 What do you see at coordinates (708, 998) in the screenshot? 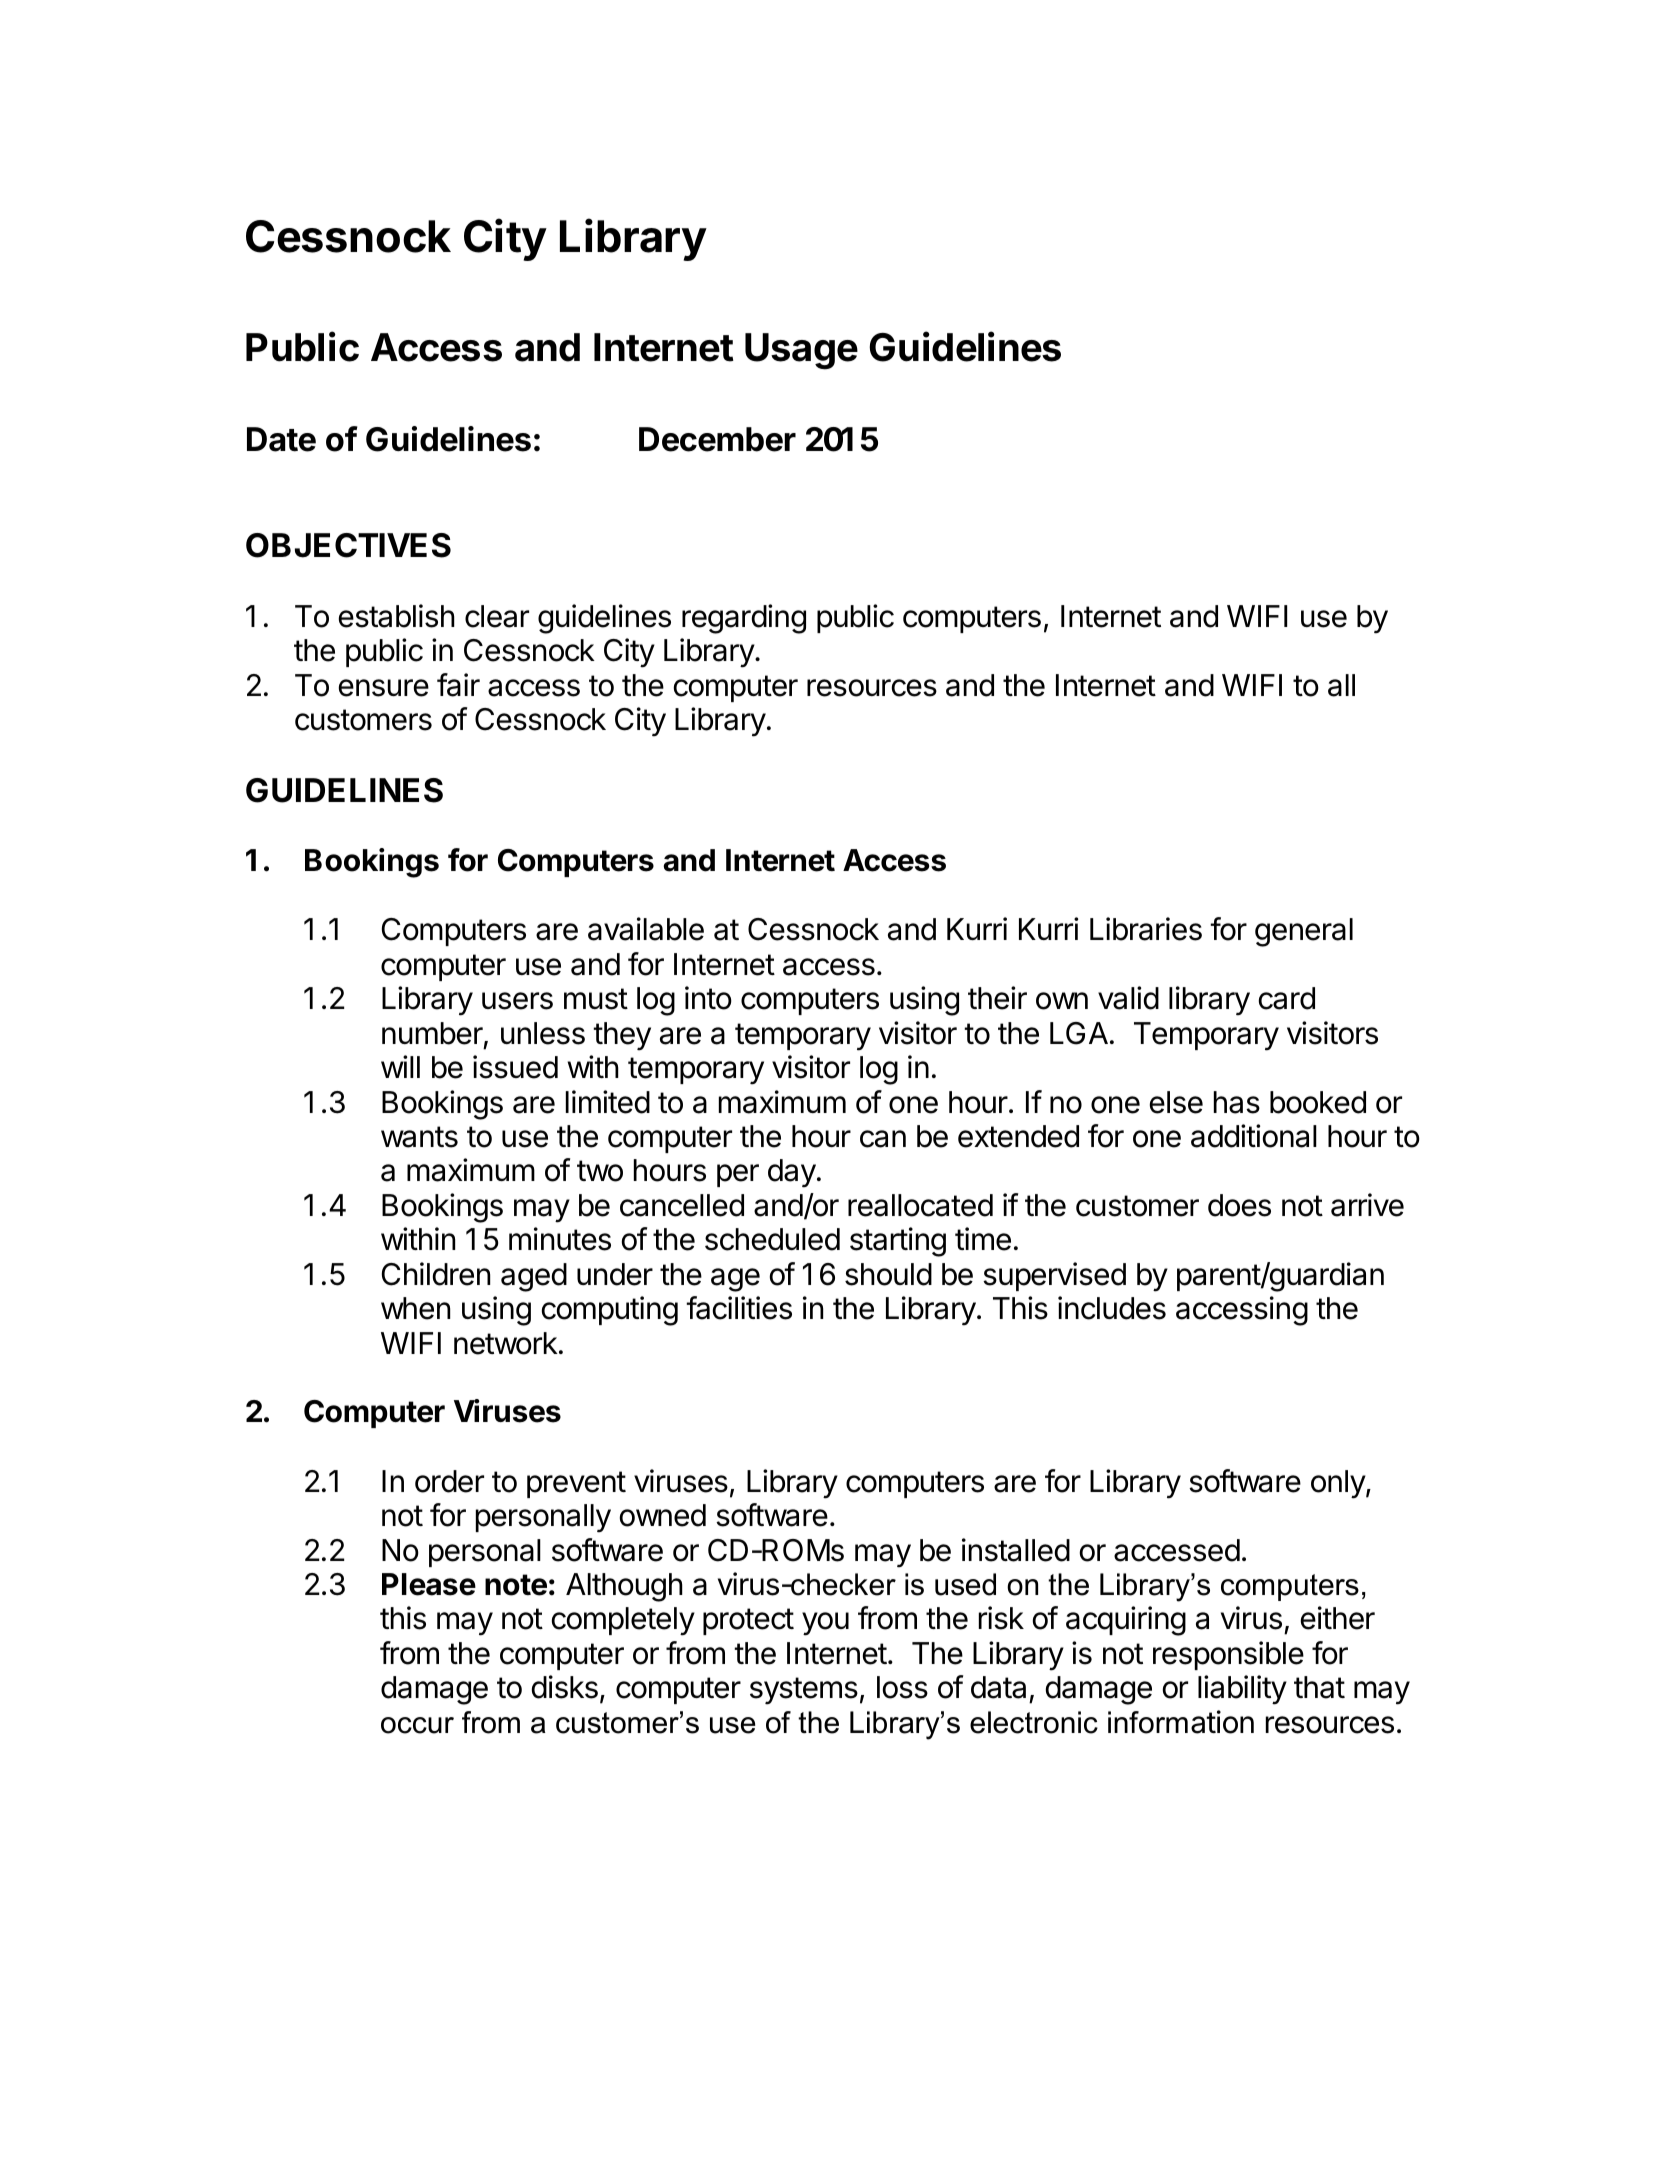
I see `into` at bounding box center [708, 998].
